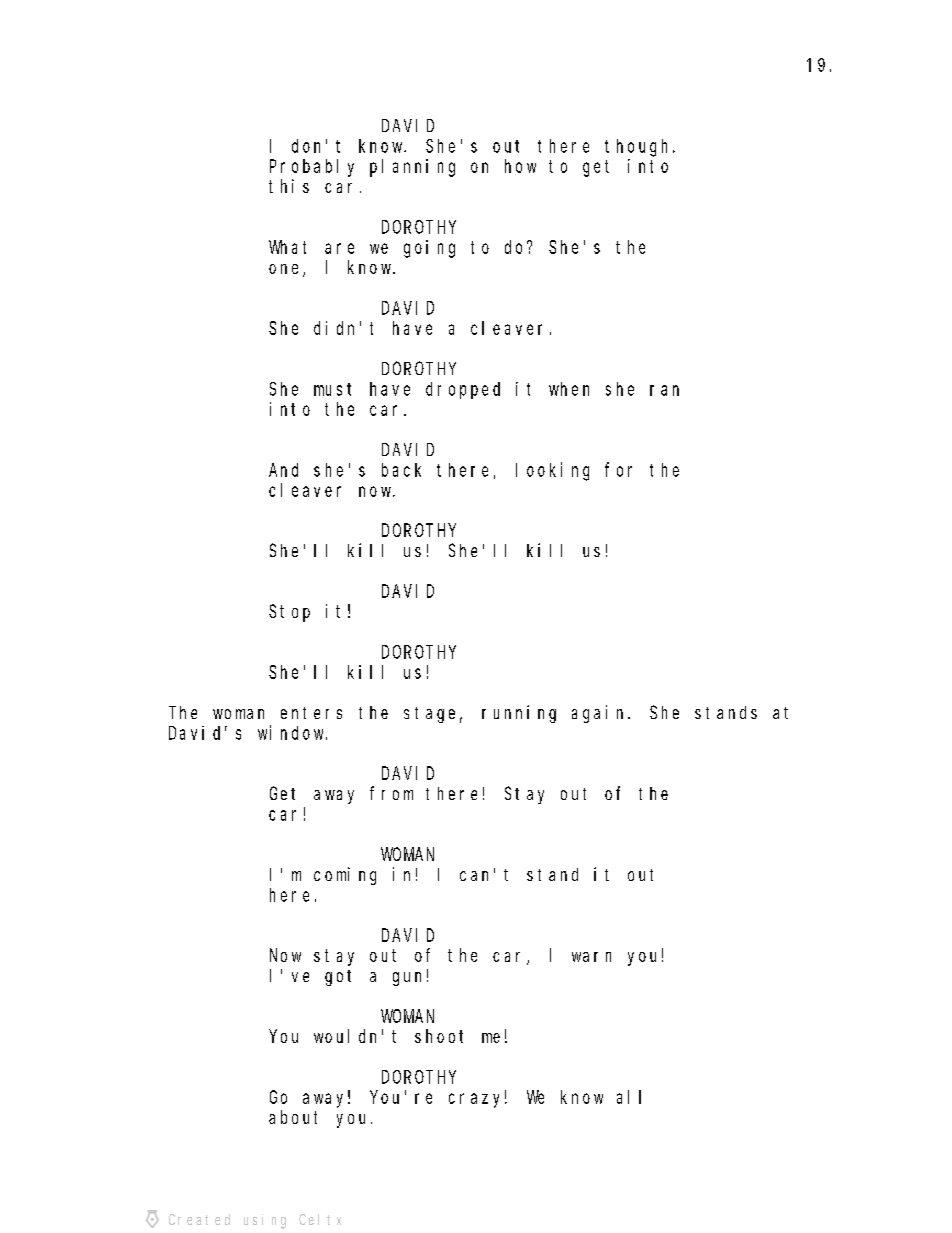 The image size is (952, 1233). What do you see at coordinates (401, 470) in the document?
I see `back` at bounding box center [401, 470].
